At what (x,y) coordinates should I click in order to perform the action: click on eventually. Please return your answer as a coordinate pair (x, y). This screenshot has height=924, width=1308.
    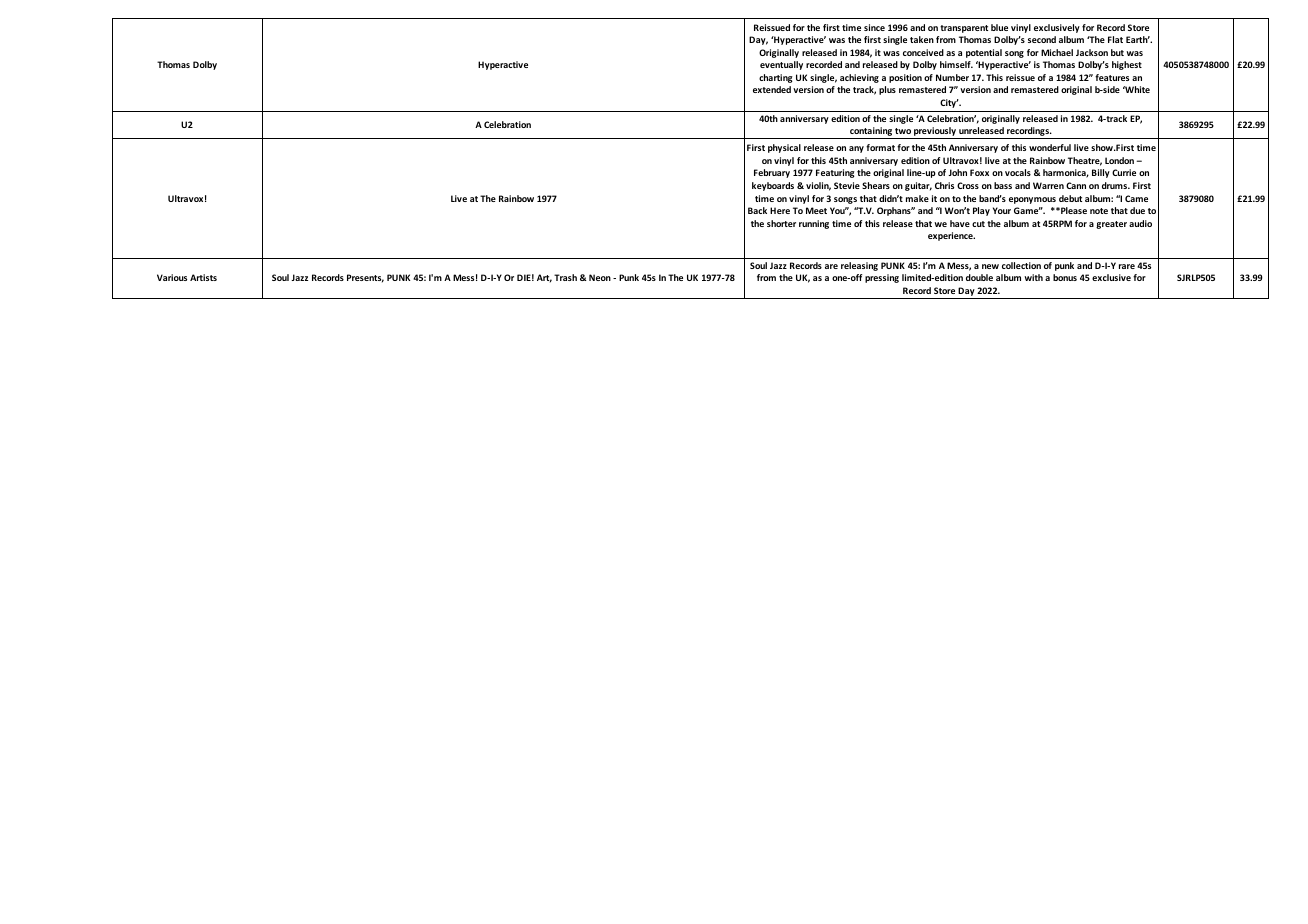
    Looking at the image, I should click on (781, 65).
